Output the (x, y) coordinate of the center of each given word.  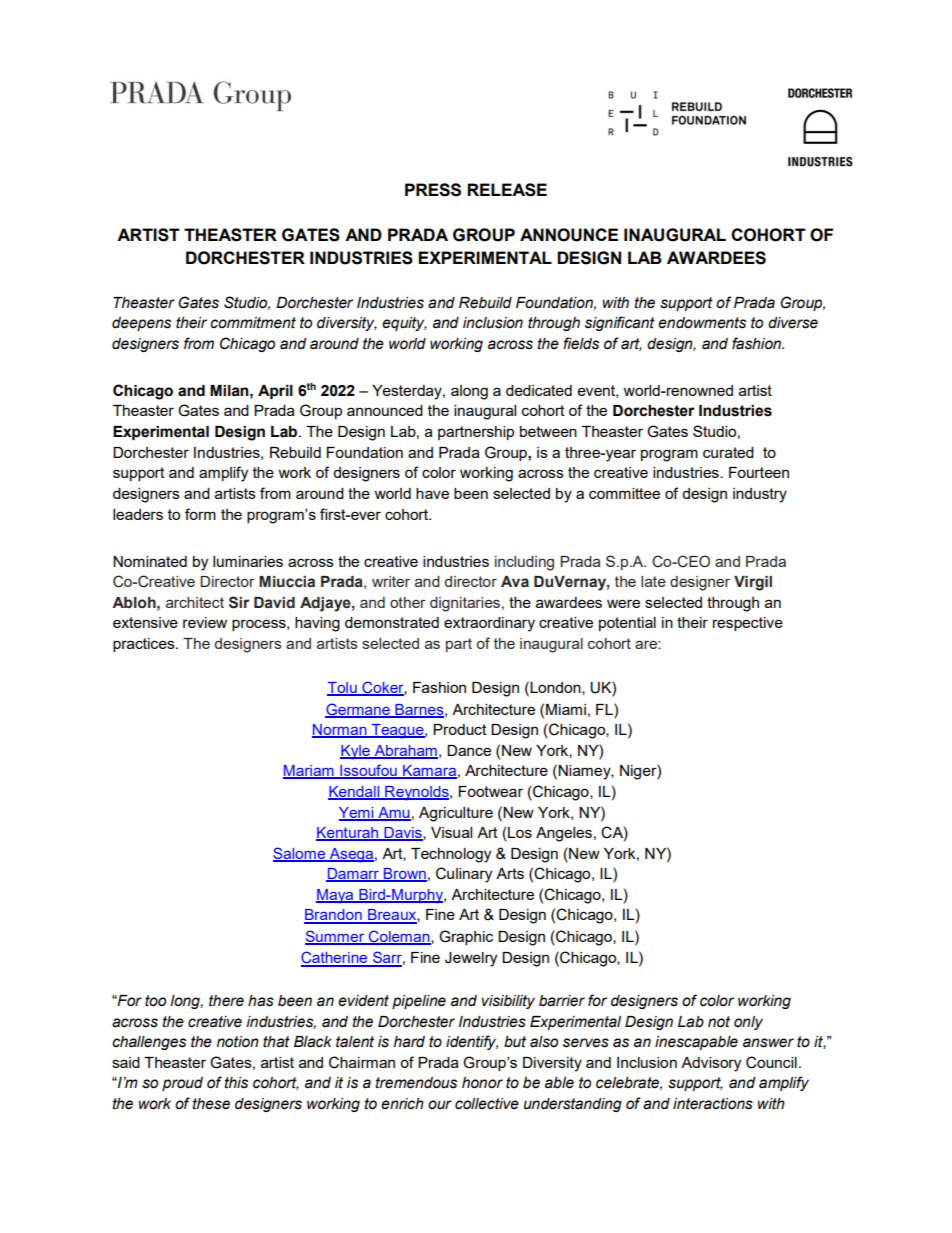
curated (728, 452)
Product (460, 729)
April (275, 392)
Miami (566, 709)
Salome (300, 854)
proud (182, 1084)
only (748, 1023)
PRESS (433, 190)
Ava (515, 581)
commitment (253, 323)
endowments (702, 323)
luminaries (248, 561)
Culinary (464, 875)
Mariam (309, 772)
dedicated (539, 390)
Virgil (753, 583)
